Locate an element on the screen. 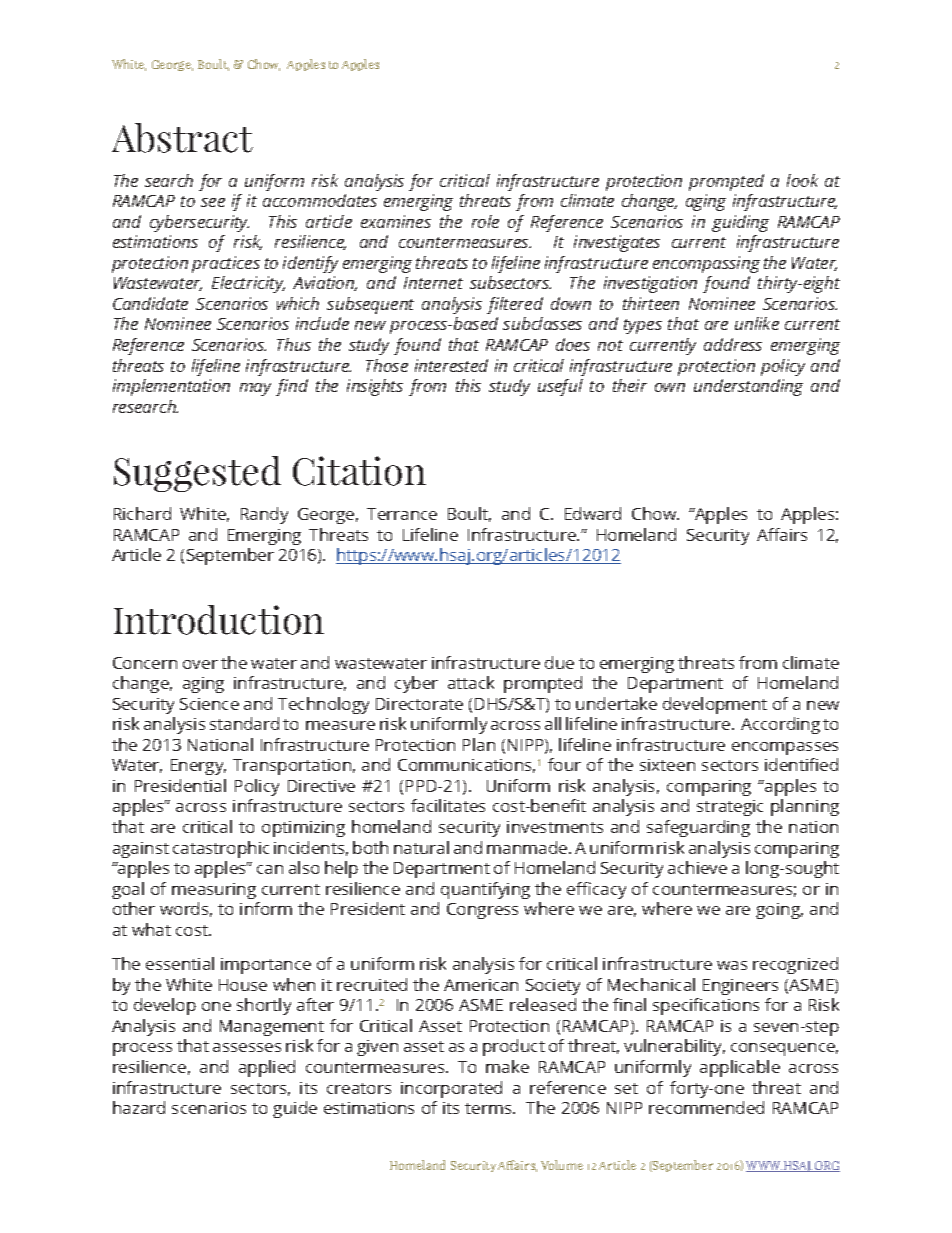 Image resolution: width=952 pixels, height=1233 pixels. Edward is located at coordinates (593, 513).
